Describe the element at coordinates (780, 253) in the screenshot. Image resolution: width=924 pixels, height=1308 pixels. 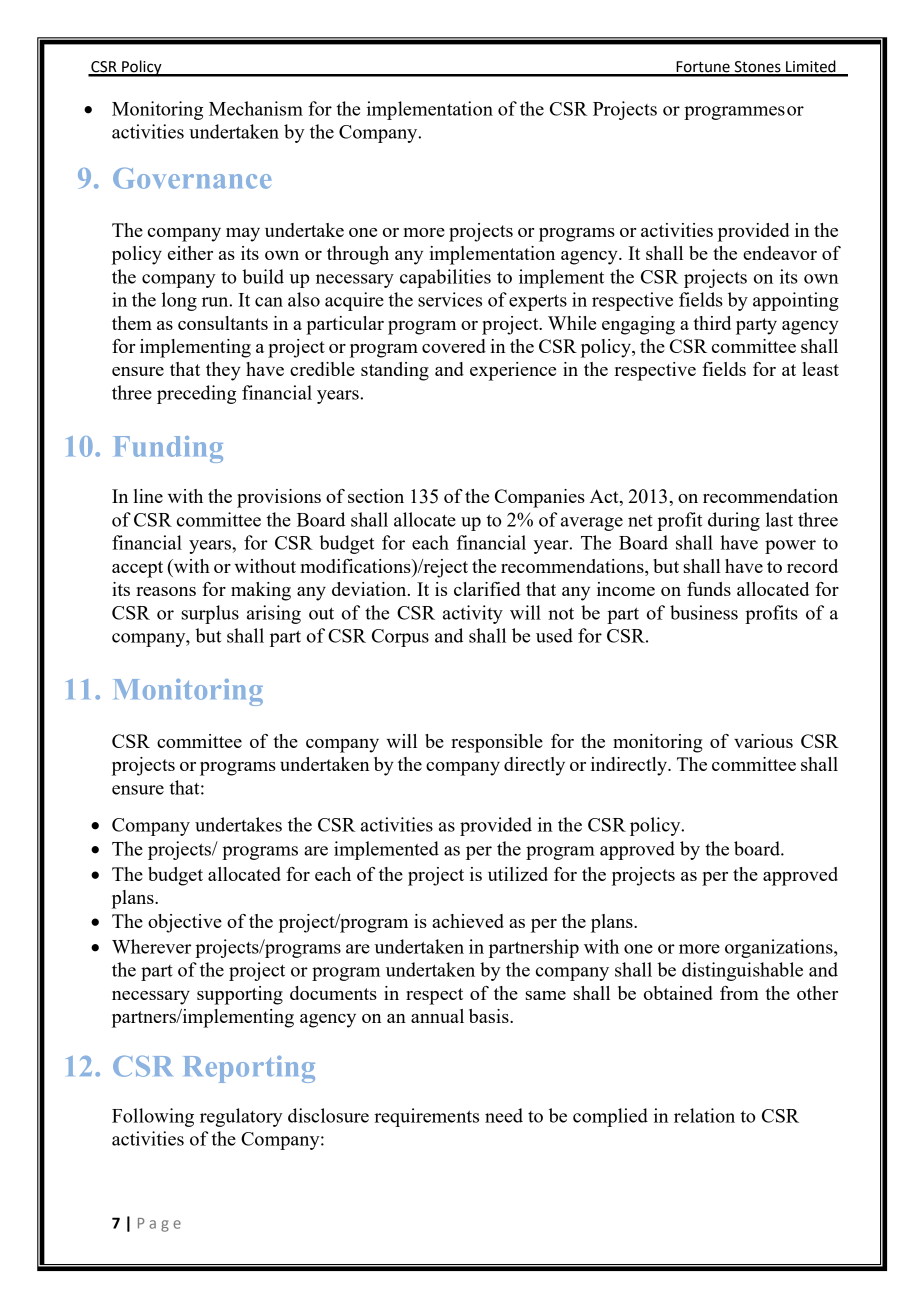
I see `endeavor` at that location.
